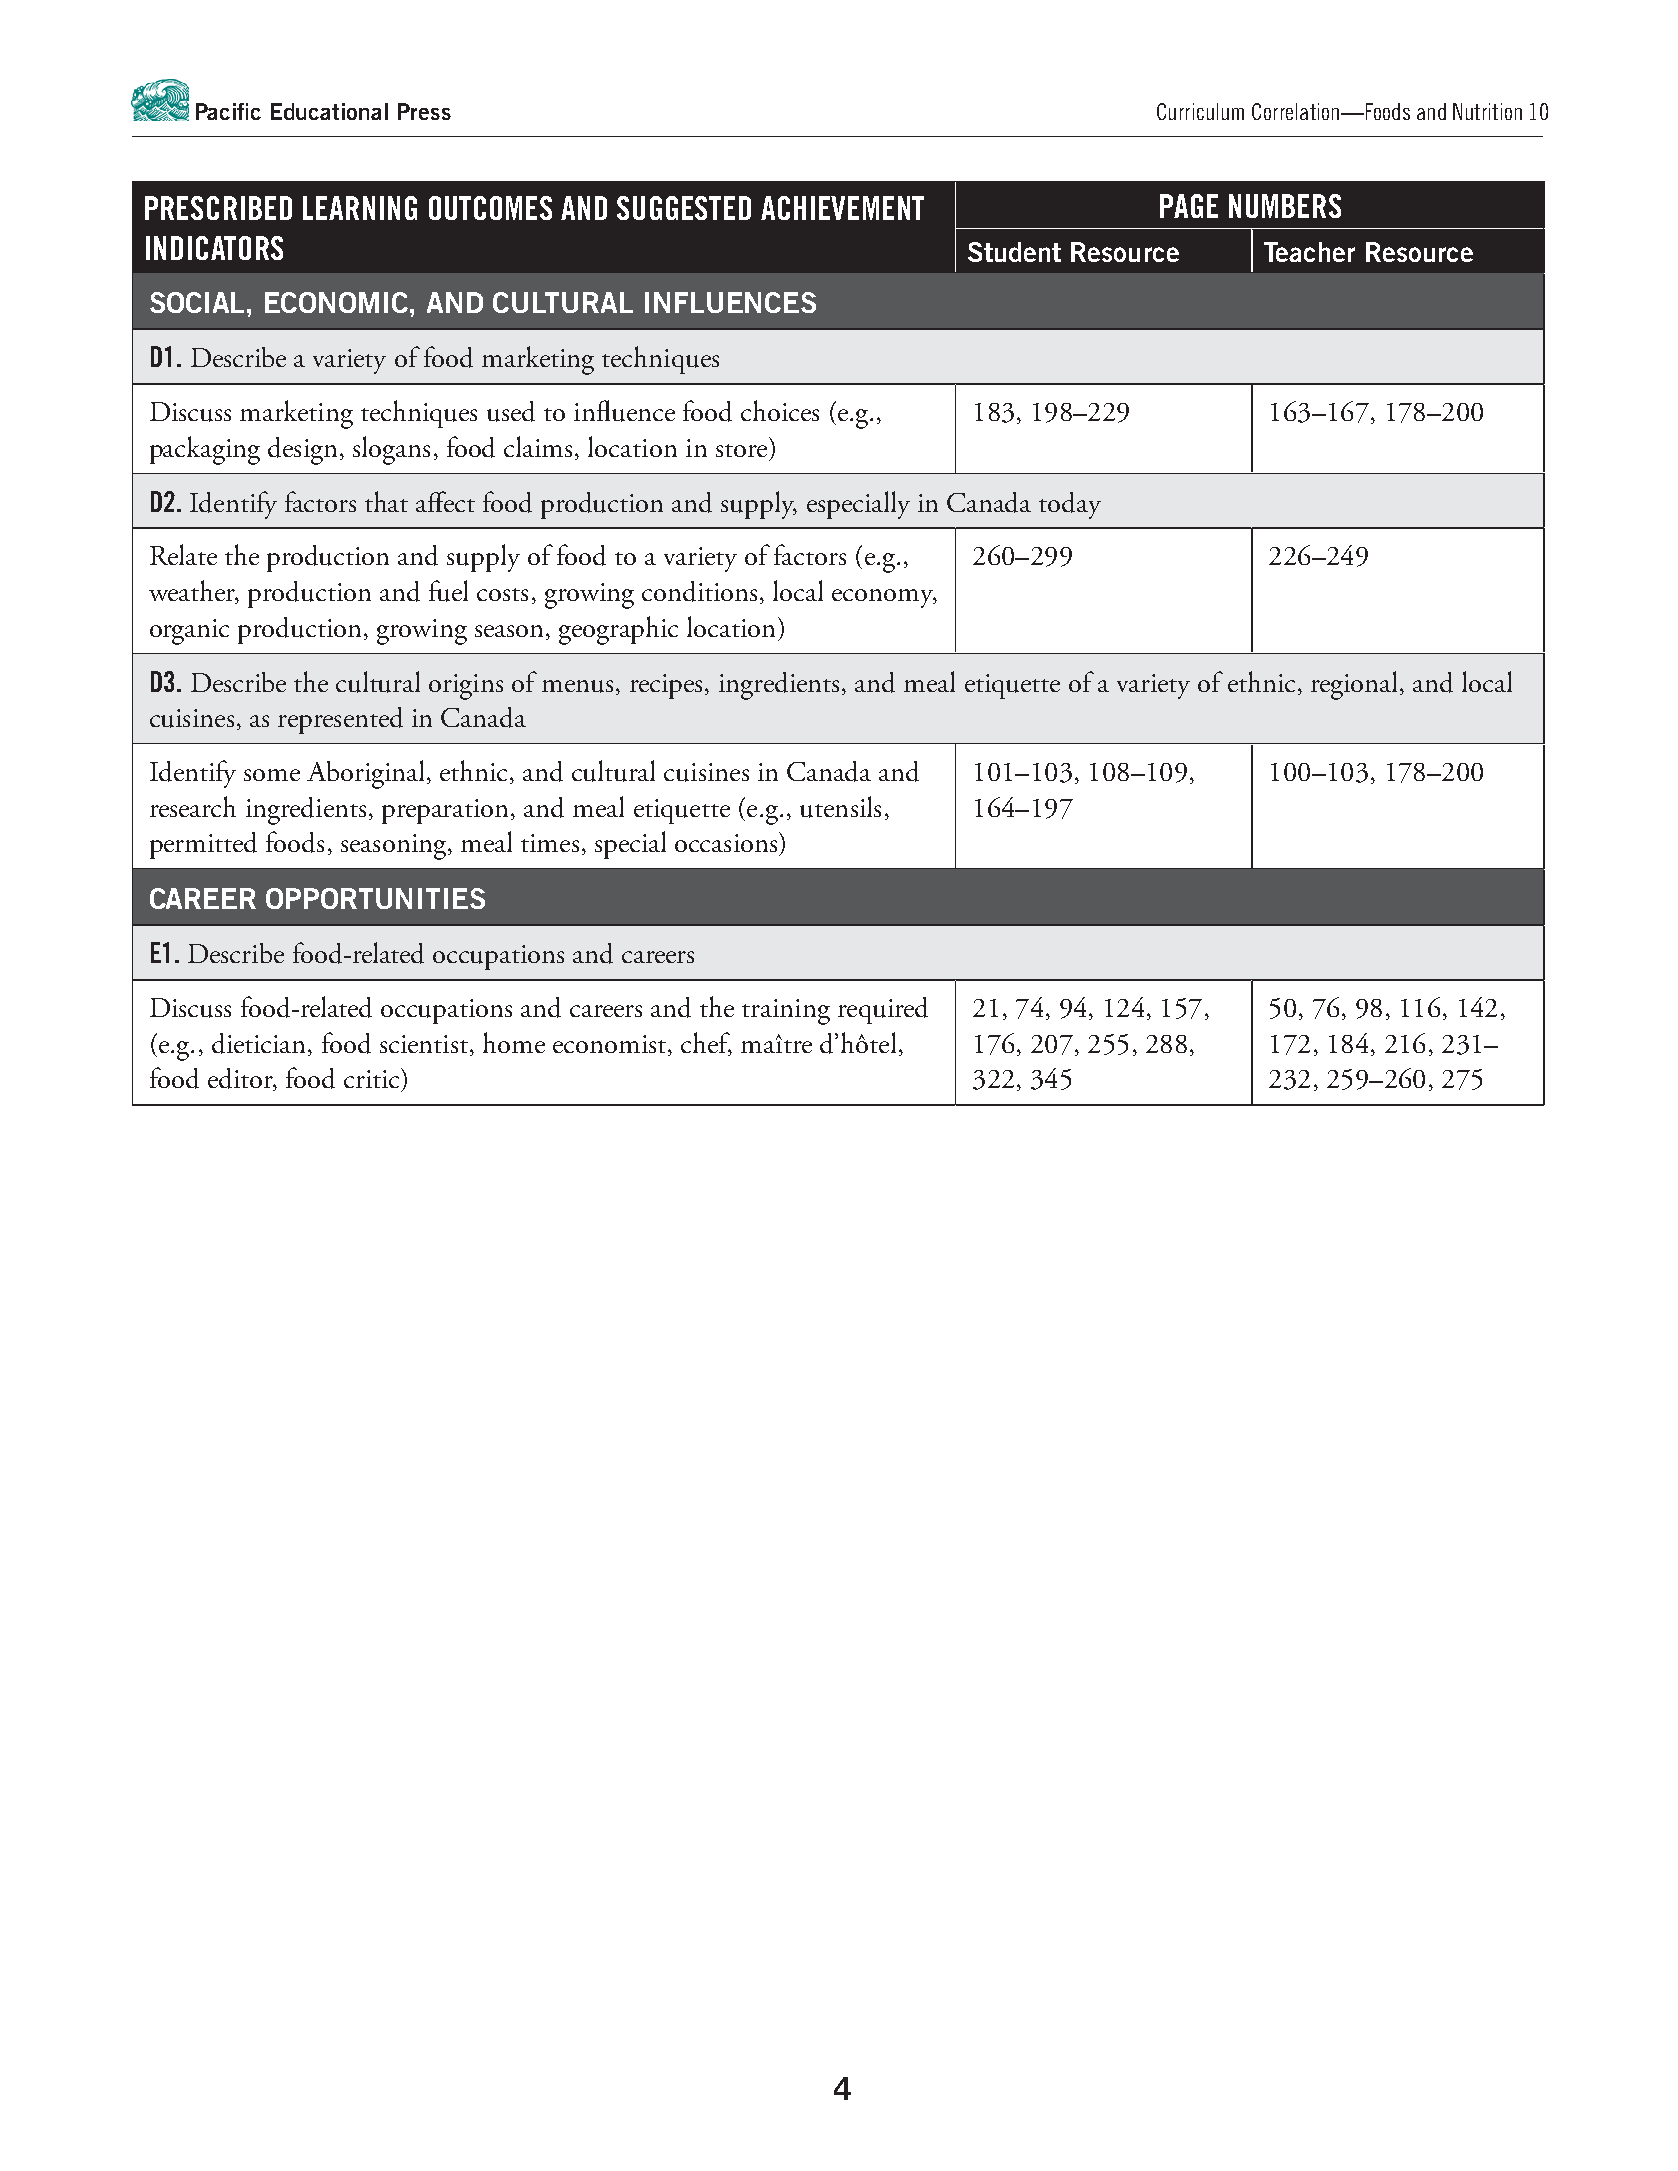 The height and width of the document is (2171, 1678). Describe the element at coordinates (780, 410) in the document. I see `choices` at that location.
